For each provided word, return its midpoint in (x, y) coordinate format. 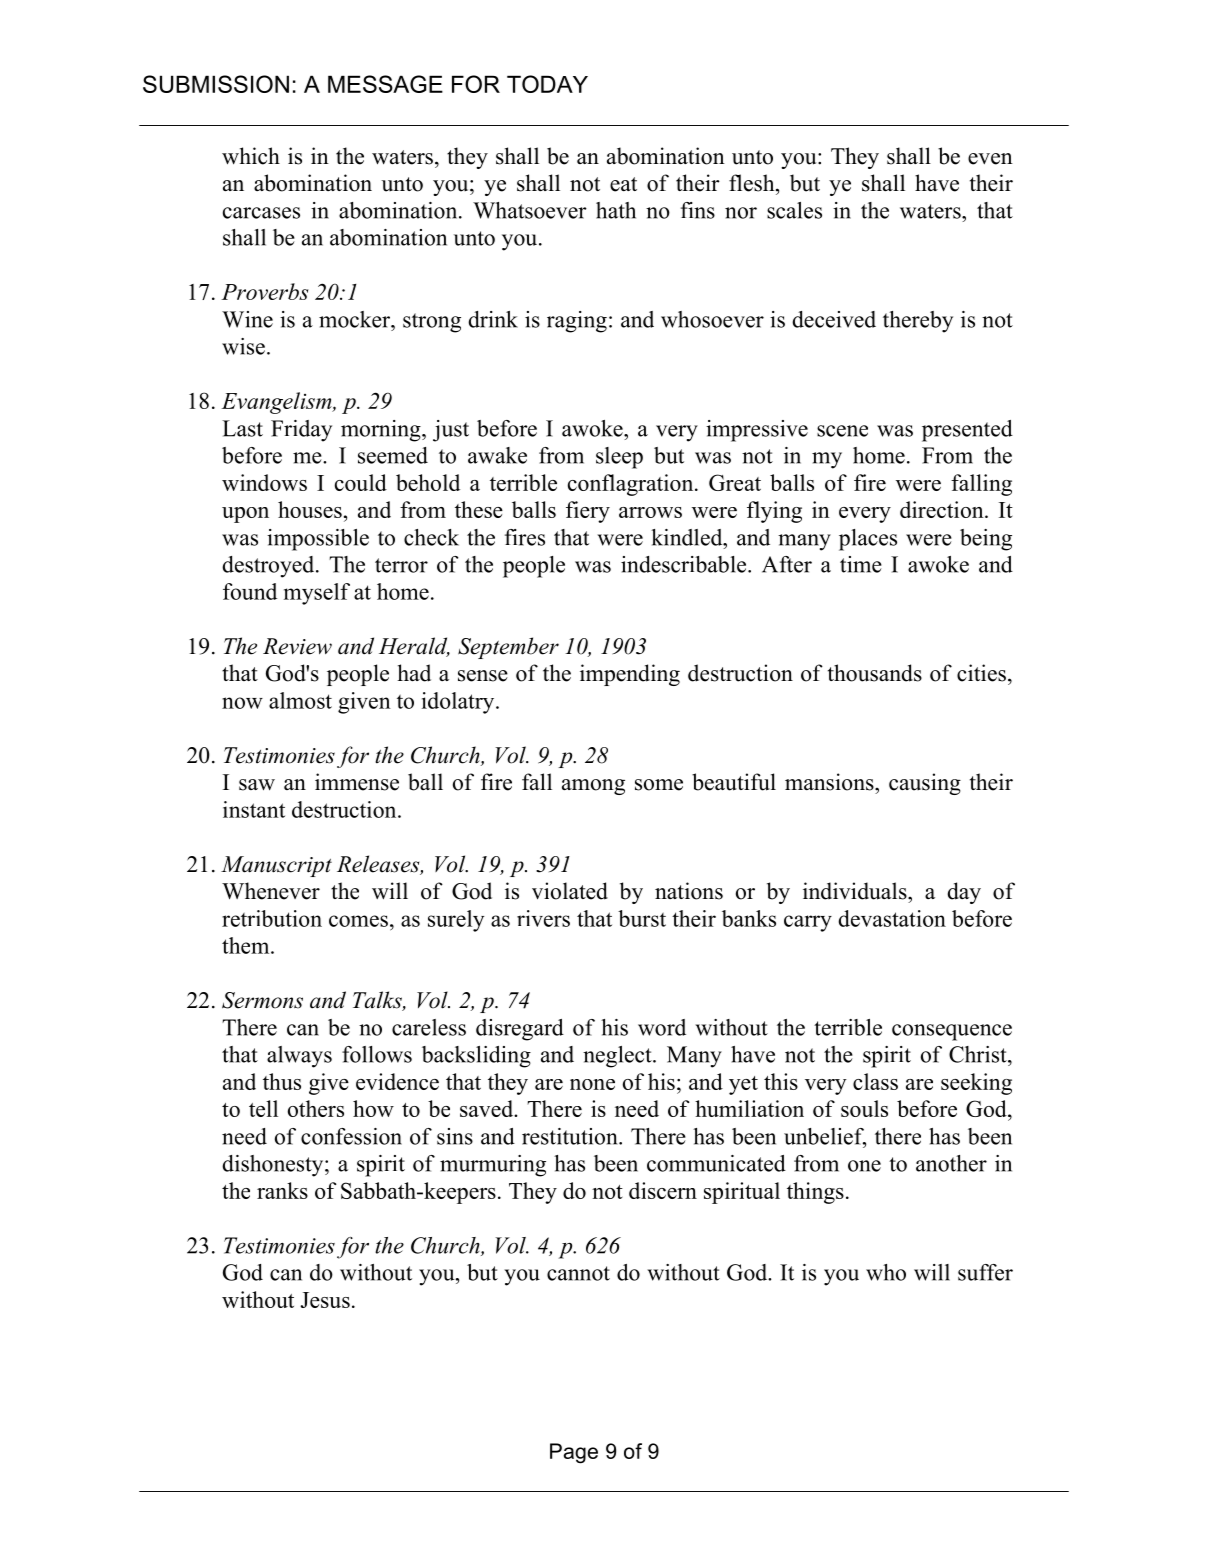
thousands (875, 673)
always (299, 1057)
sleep (619, 458)
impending (630, 675)
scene (842, 431)
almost (300, 700)
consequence (952, 1032)
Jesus (325, 1300)
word (662, 1027)
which (251, 156)
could (361, 482)
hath (616, 210)
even (990, 159)
